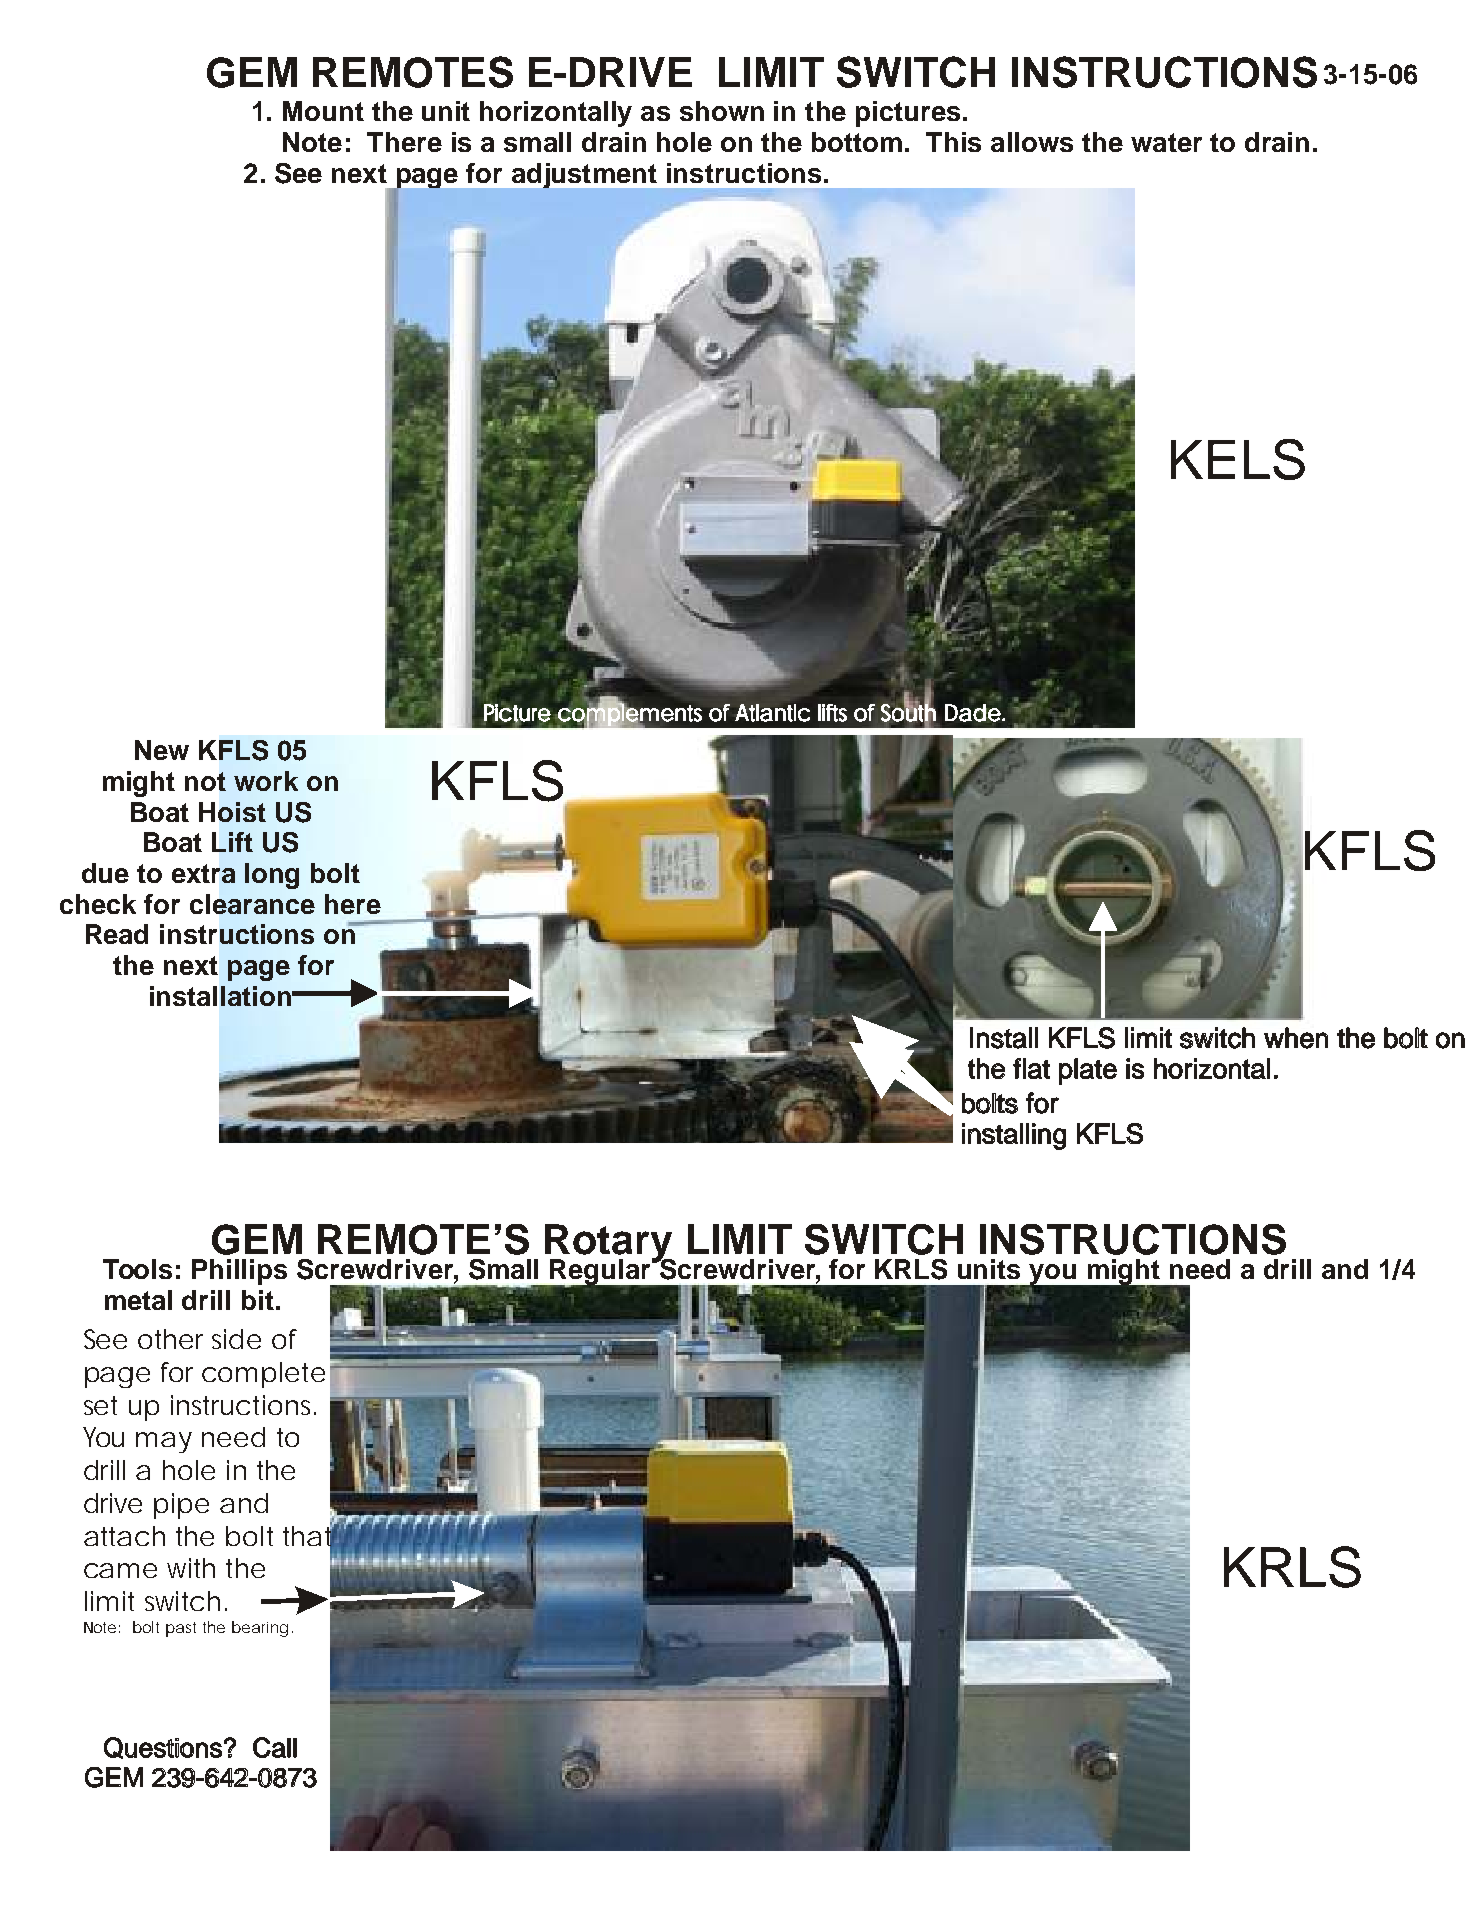  I want to click on Call, so click(275, 1747).
